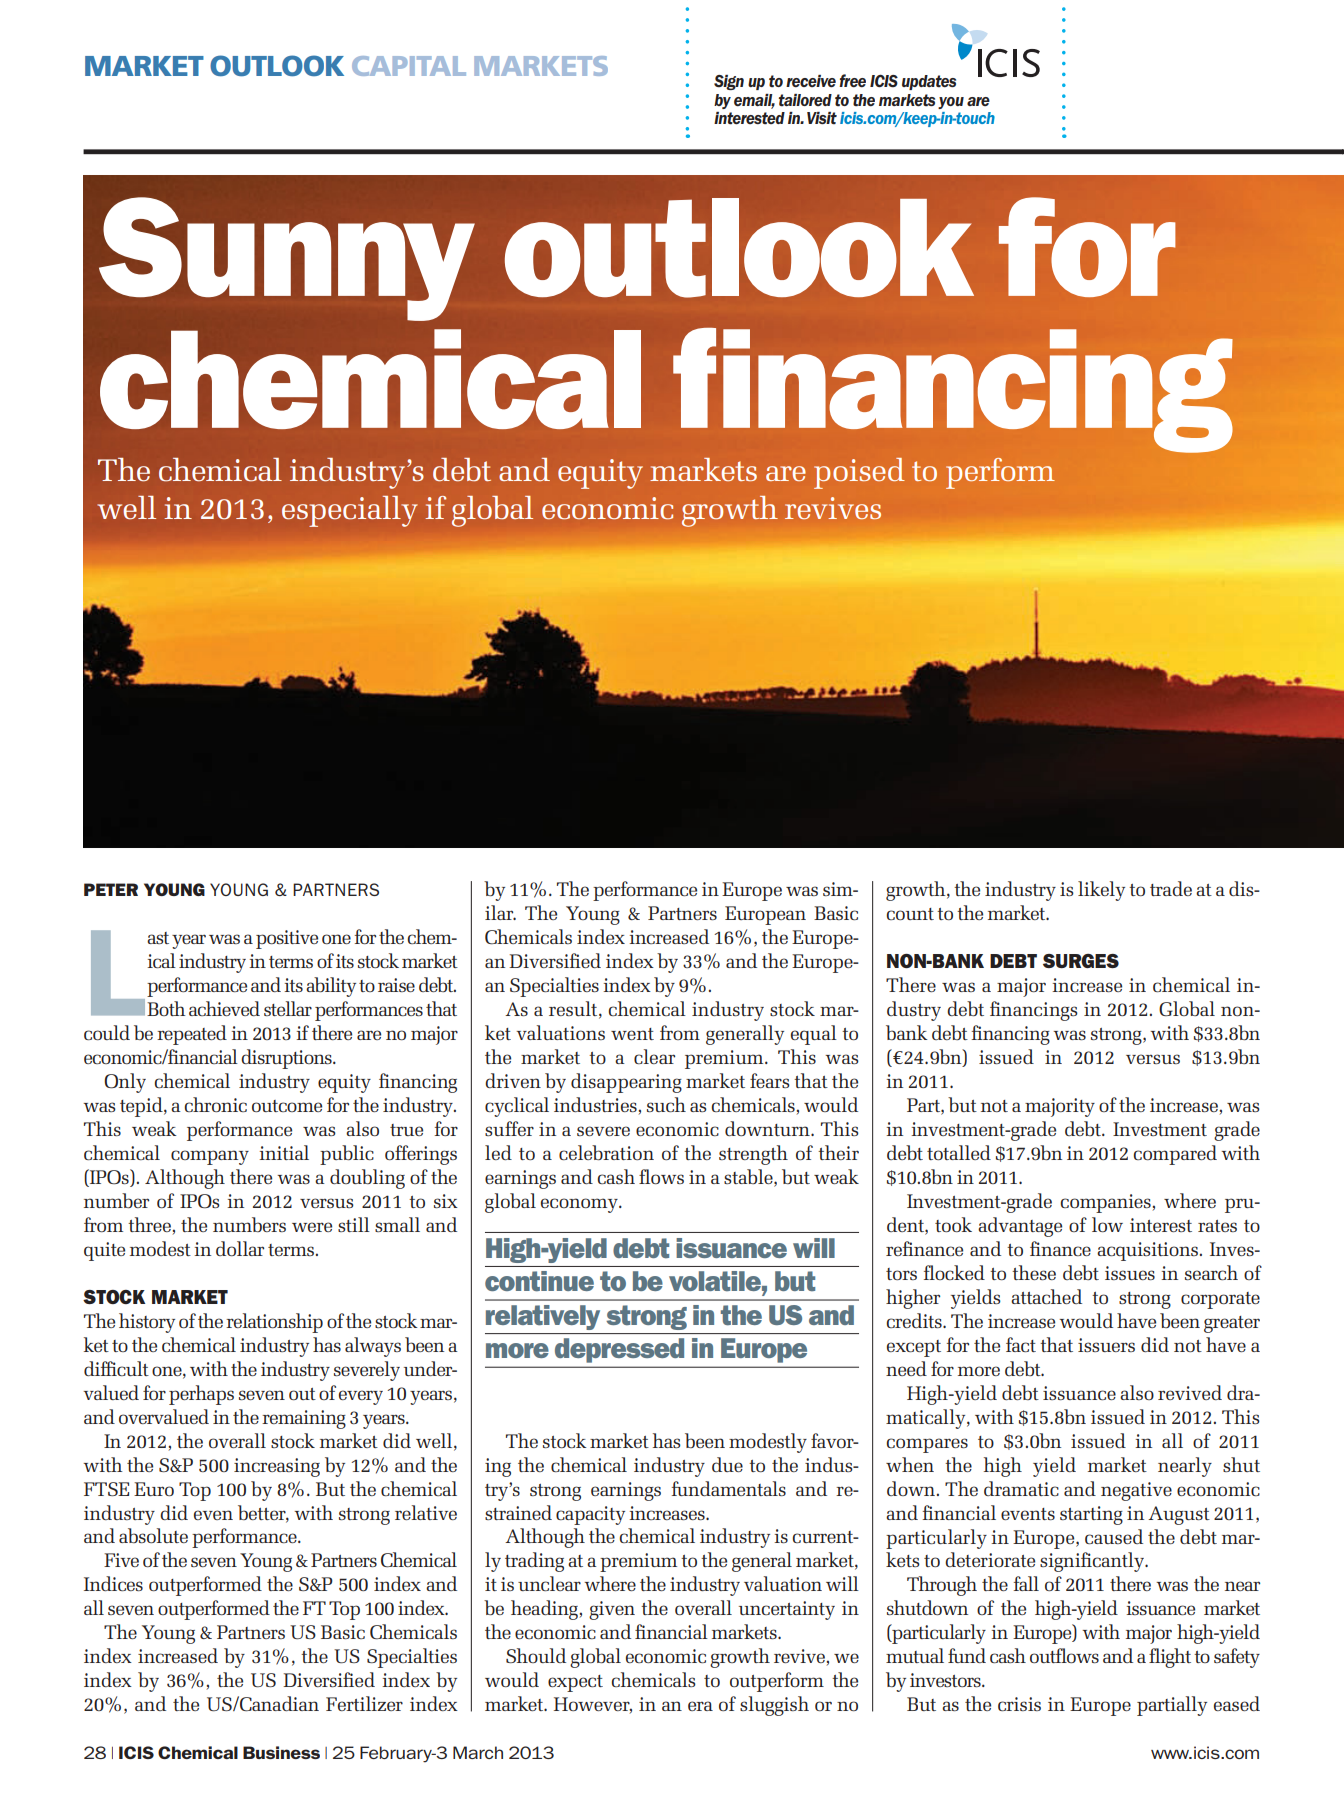  I want to click on updates, so click(929, 82).
